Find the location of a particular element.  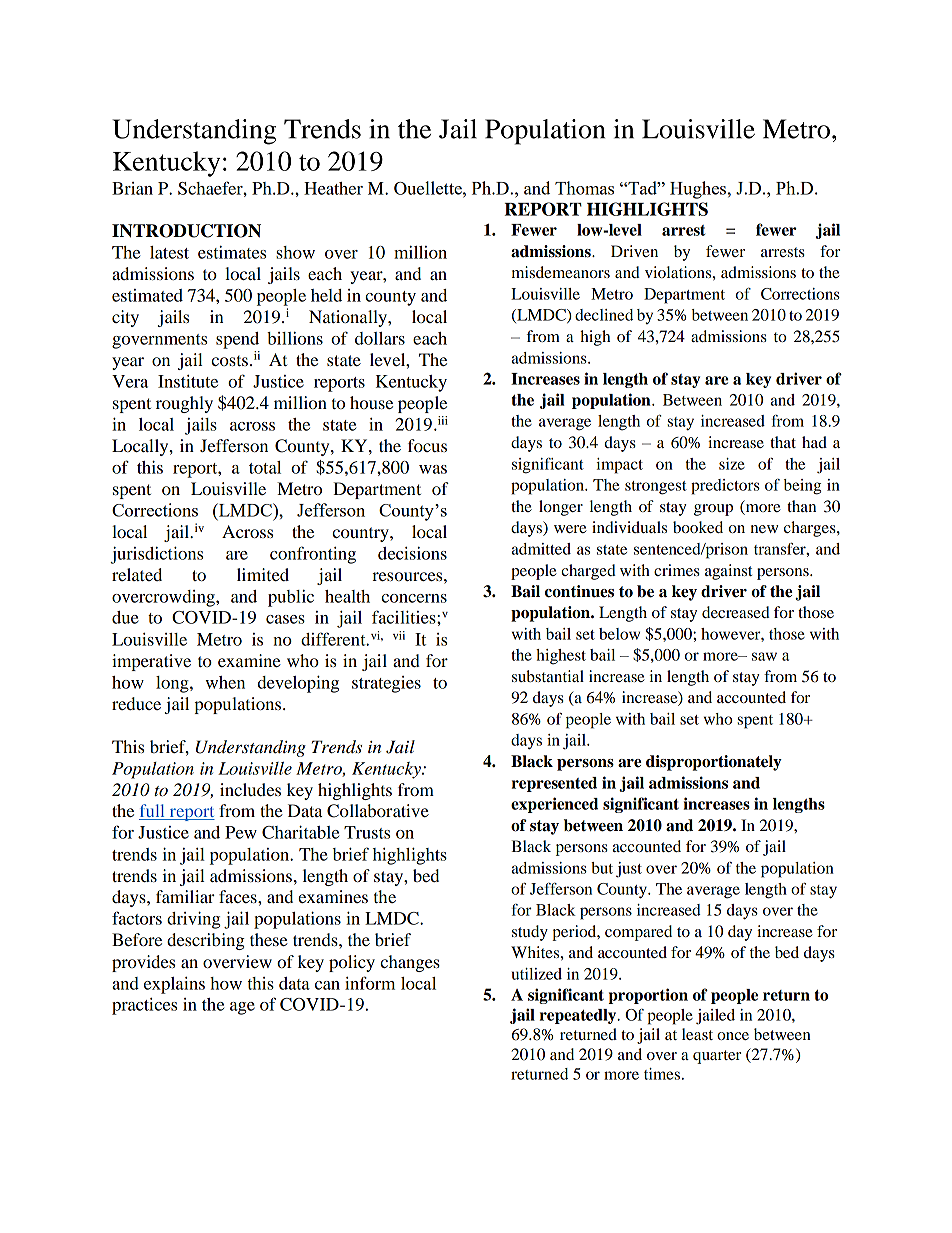

predictors is located at coordinates (725, 487).
